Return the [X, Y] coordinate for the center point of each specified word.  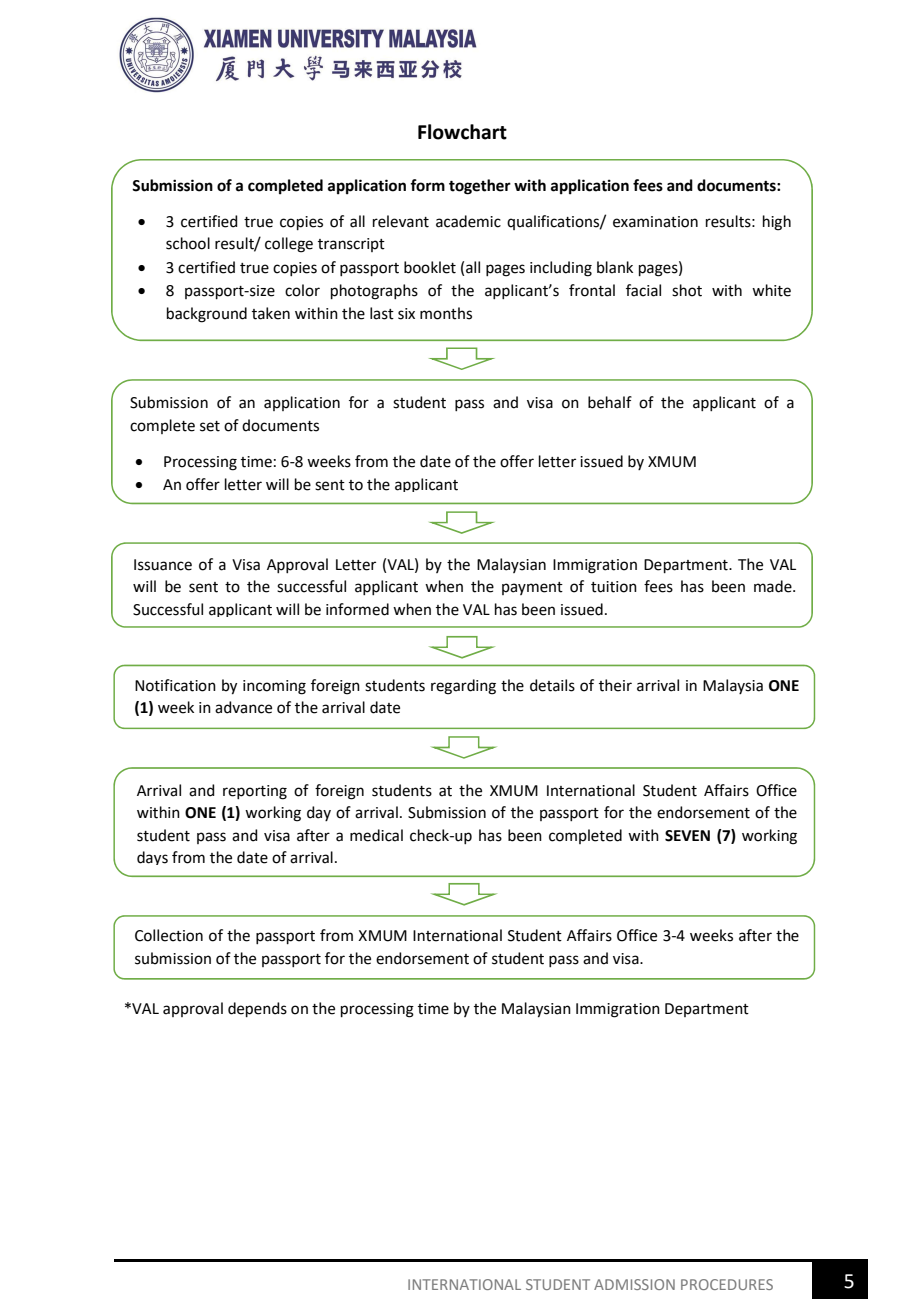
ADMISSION [634, 1284]
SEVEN [687, 836]
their [615, 685]
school [188, 243]
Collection [169, 935]
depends [257, 1009]
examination [655, 222]
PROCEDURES [727, 1284]
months [446, 313]
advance [243, 707]
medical [376, 835]
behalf [610, 402]
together [480, 187]
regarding [463, 687]
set [210, 426]
